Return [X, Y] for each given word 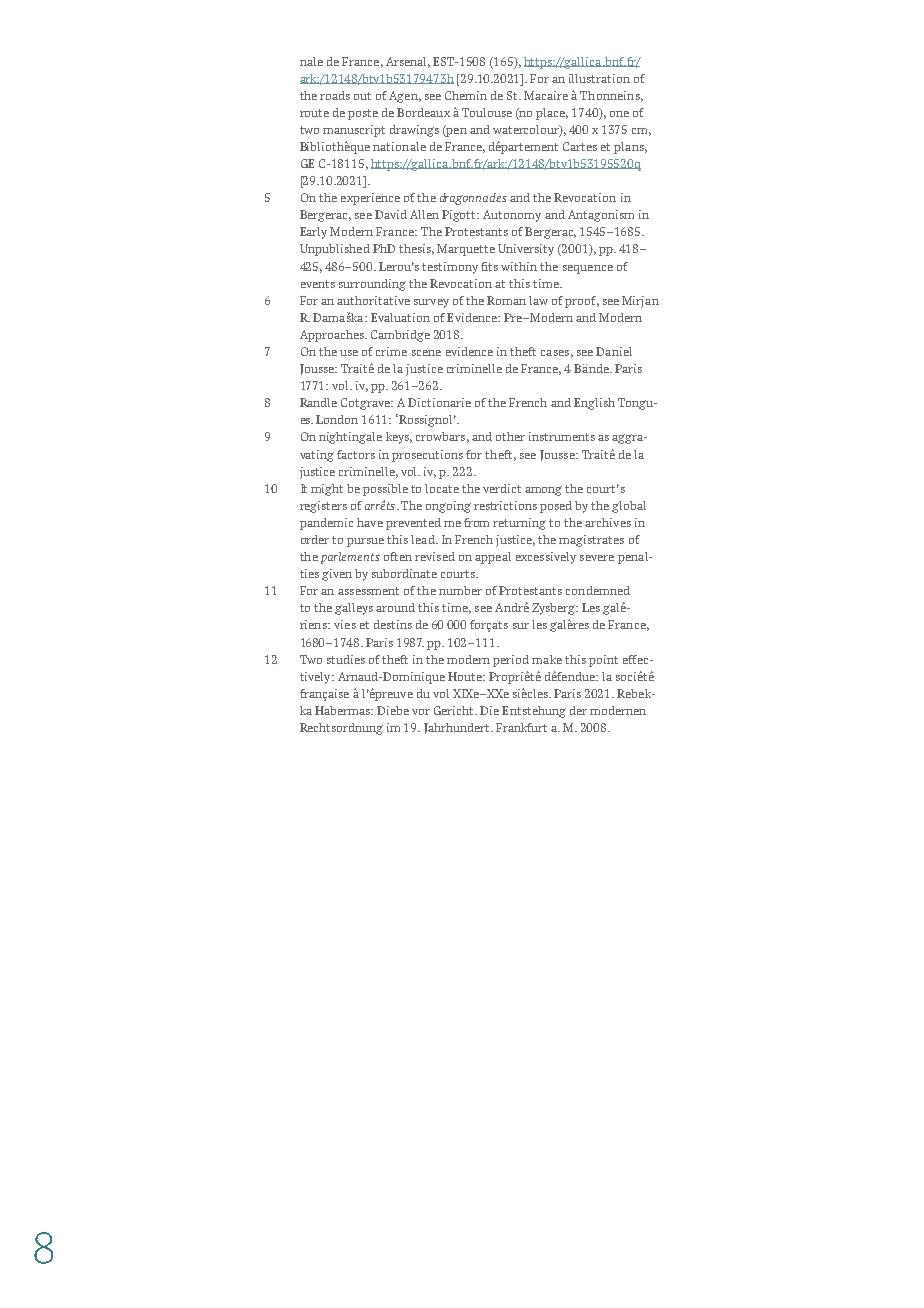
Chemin [466, 95]
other [510, 436]
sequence [588, 269]
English [594, 404]
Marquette [466, 250]
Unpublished [335, 250]
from [476, 522]
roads [335, 95]
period [511, 661]
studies [346, 659]
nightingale [350, 438]
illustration [599, 78]
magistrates [591, 541]
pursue [365, 542]
